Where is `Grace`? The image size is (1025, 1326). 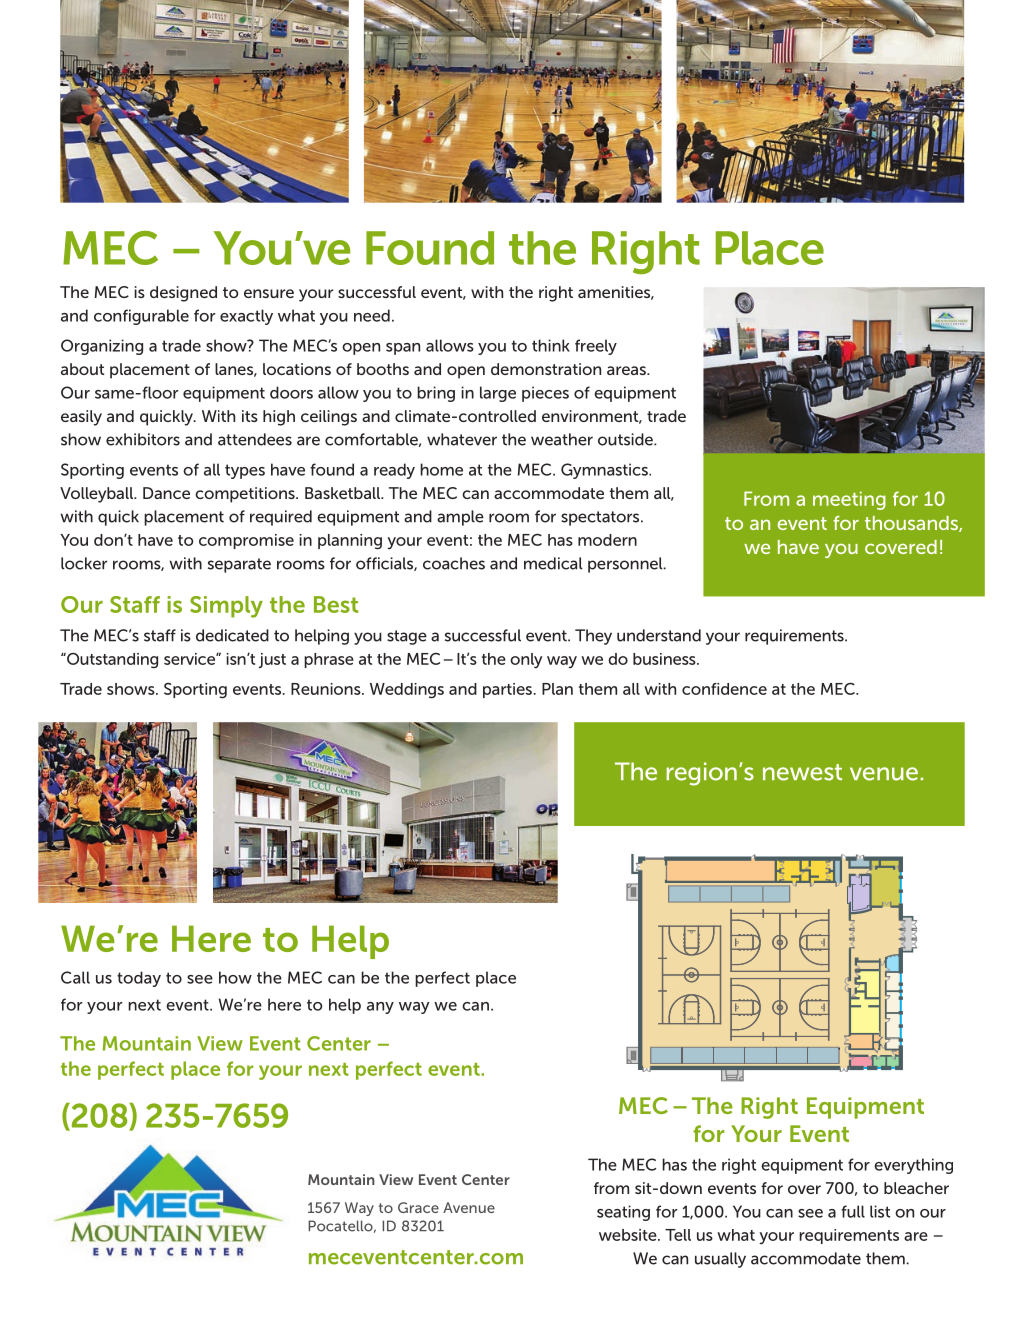
Grace is located at coordinates (418, 1207).
